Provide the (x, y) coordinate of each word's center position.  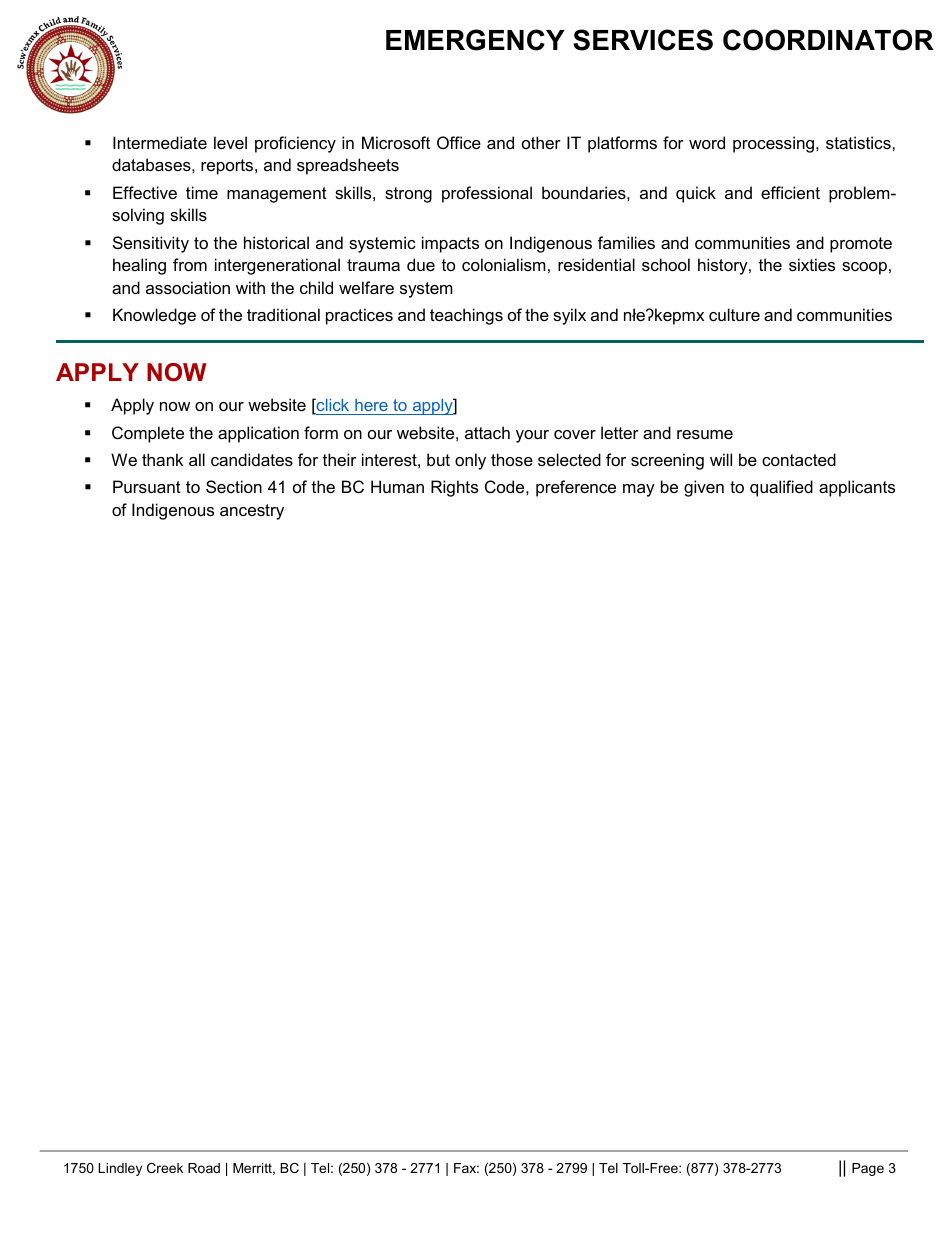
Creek (165, 1168)
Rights (454, 488)
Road (204, 1168)
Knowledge (154, 316)
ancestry (252, 512)
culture (734, 314)
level (230, 142)
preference (576, 488)
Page (868, 1169)
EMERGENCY (475, 40)
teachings (466, 316)
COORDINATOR (828, 40)
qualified (781, 488)
